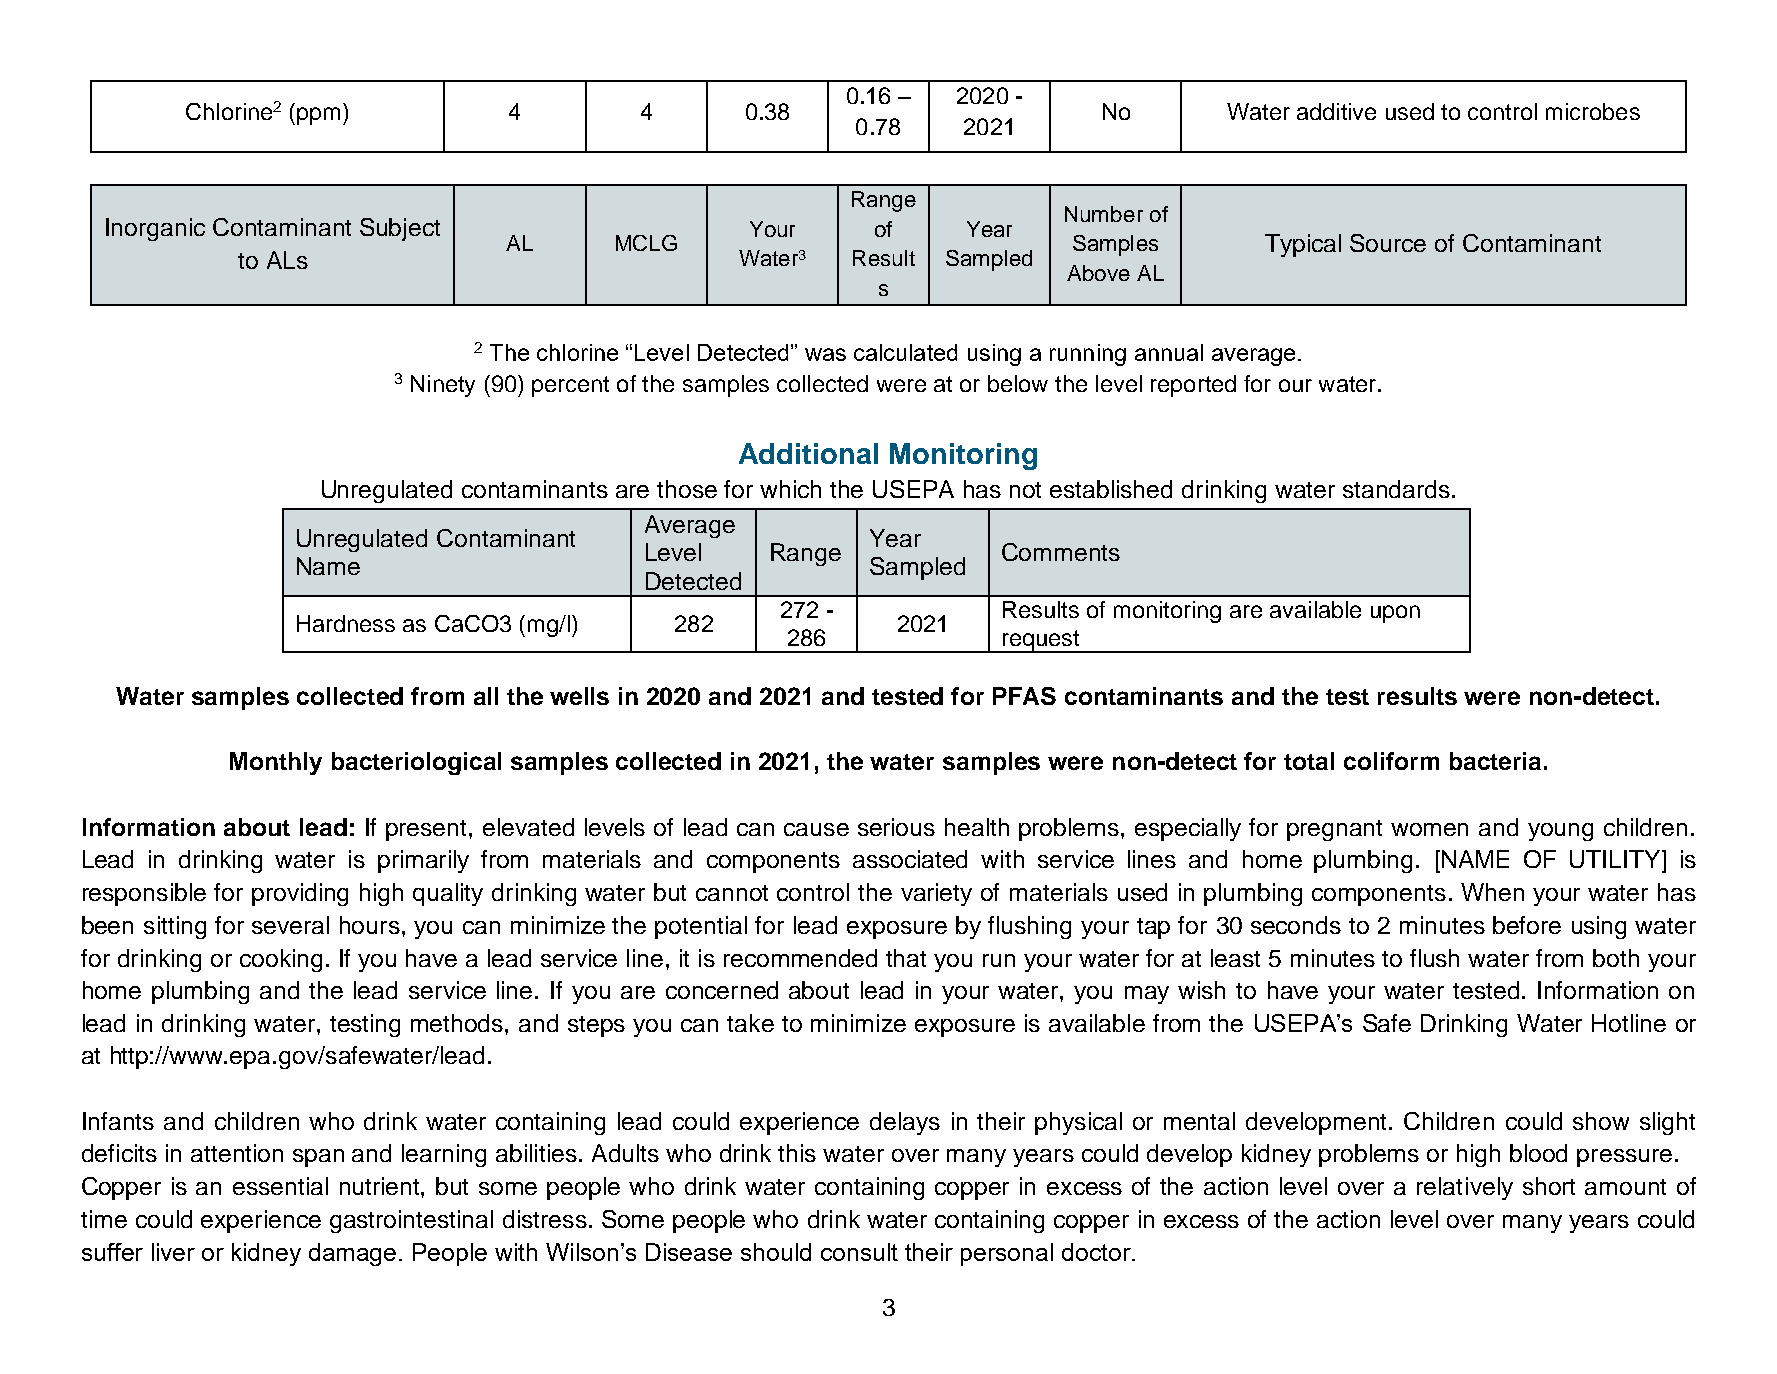 Image resolution: width=1777 pixels, height=1374 pixels. I want to click on essential, so click(280, 1186).
